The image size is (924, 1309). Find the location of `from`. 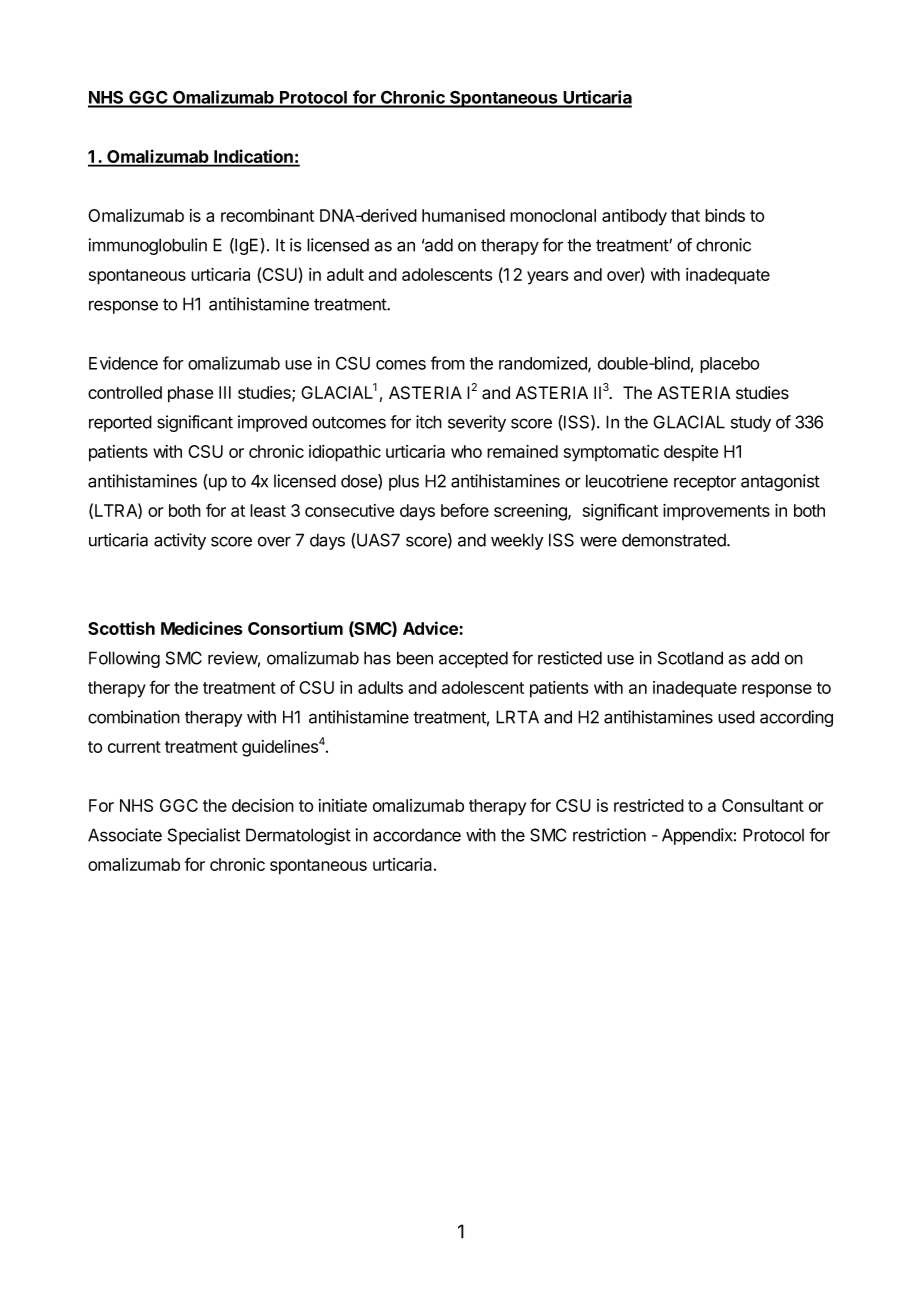

from is located at coordinates (448, 363).
